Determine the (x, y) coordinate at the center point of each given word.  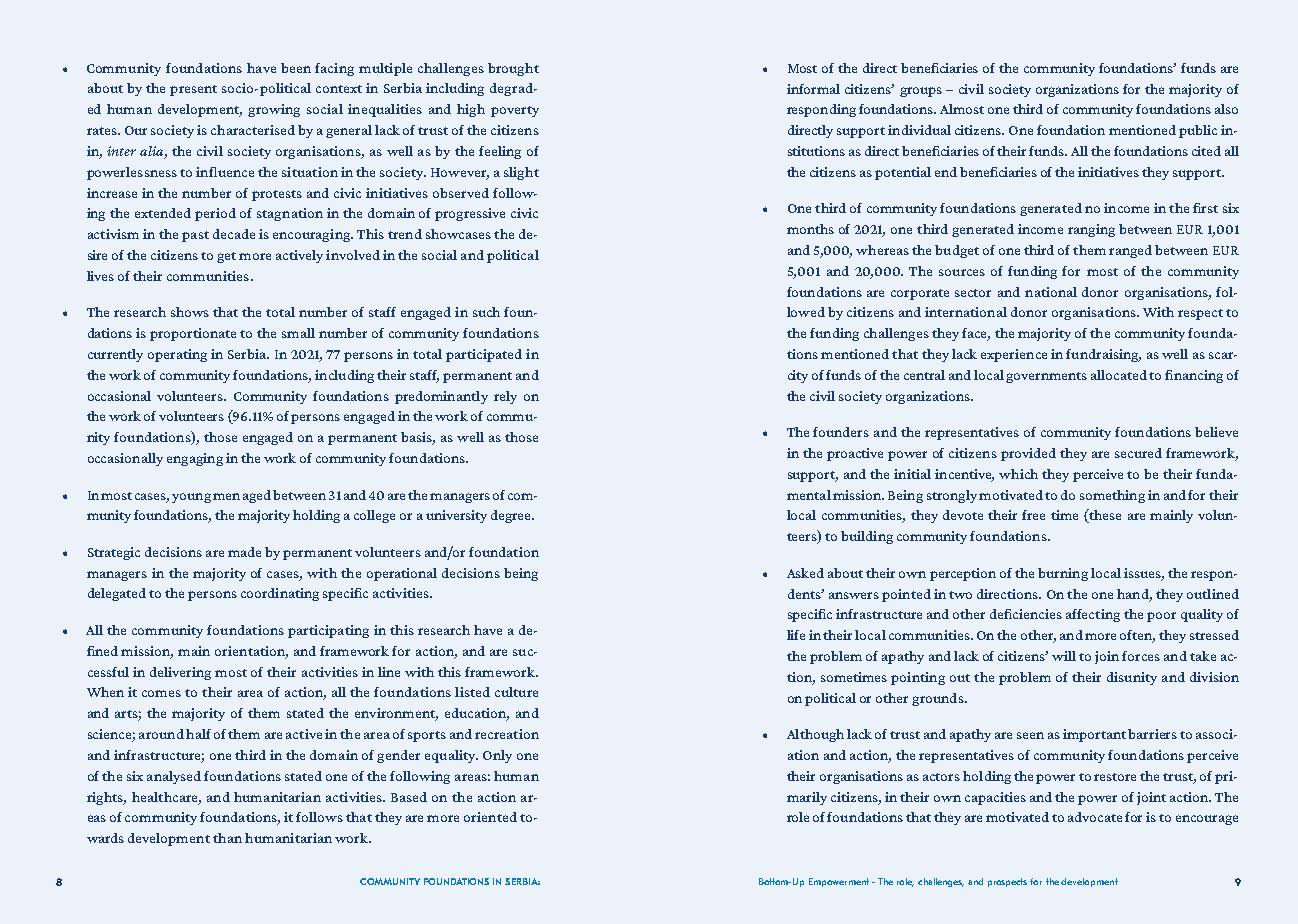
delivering (180, 673)
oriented (490, 817)
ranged (1130, 251)
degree (512, 516)
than (227, 838)
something (1112, 496)
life (796, 635)
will (1064, 656)
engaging (195, 459)
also (1226, 109)
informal (813, 89)
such (486, 312)
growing (274, 110)
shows (190, 312)
